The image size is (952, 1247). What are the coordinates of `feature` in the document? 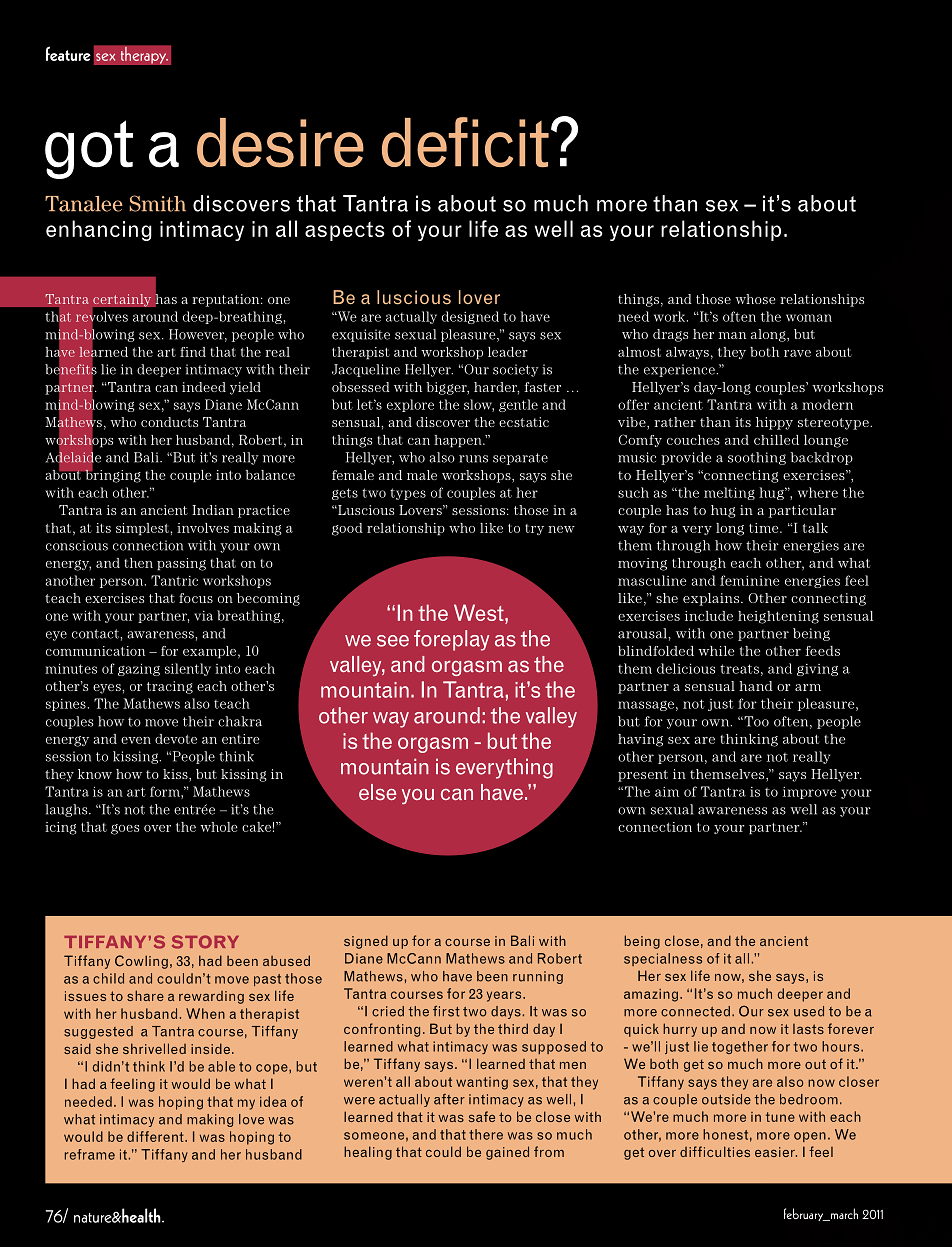 It's located at (68, 53).
